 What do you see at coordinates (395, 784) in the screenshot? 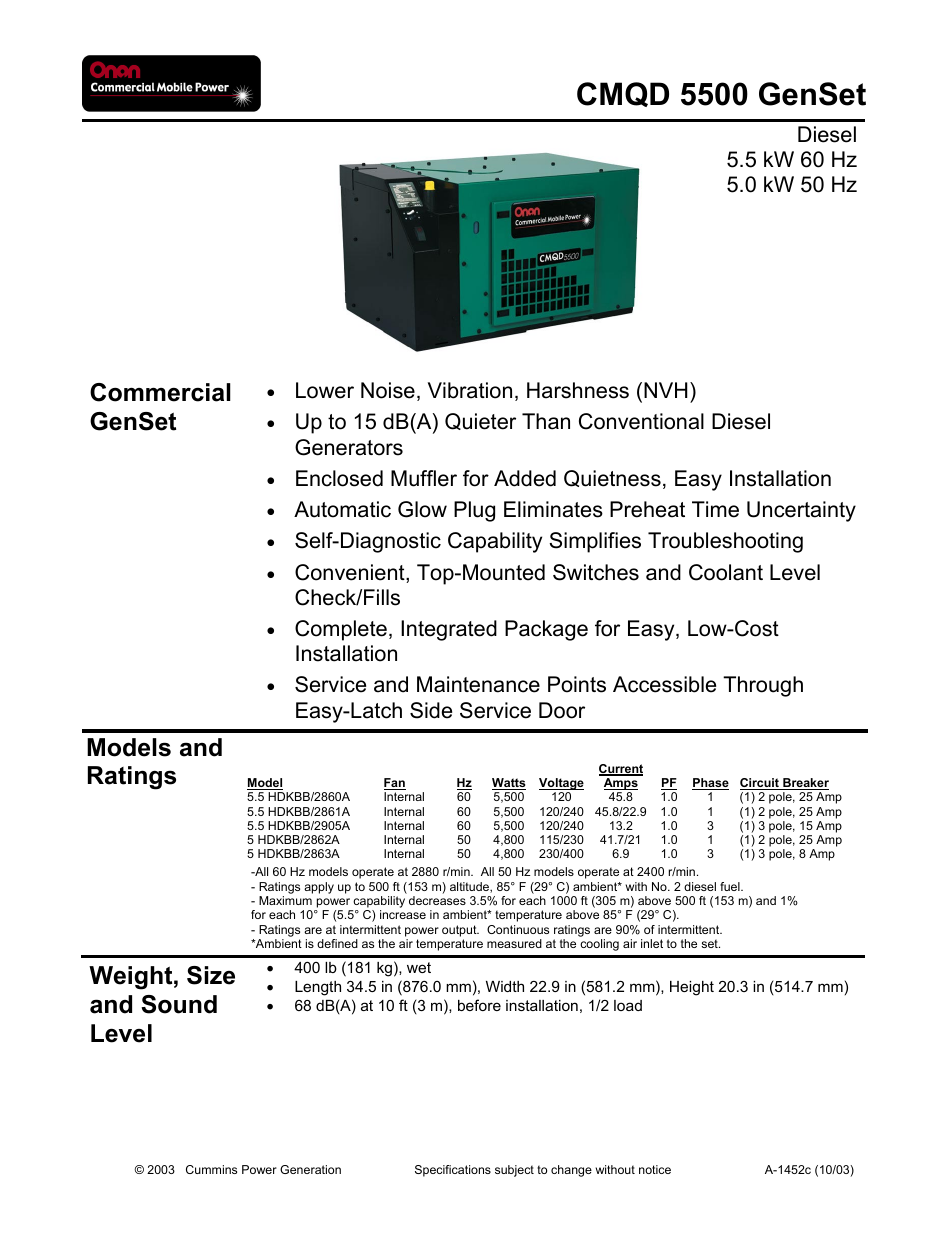
I see `Fan` at bounding box center [395, 784].
